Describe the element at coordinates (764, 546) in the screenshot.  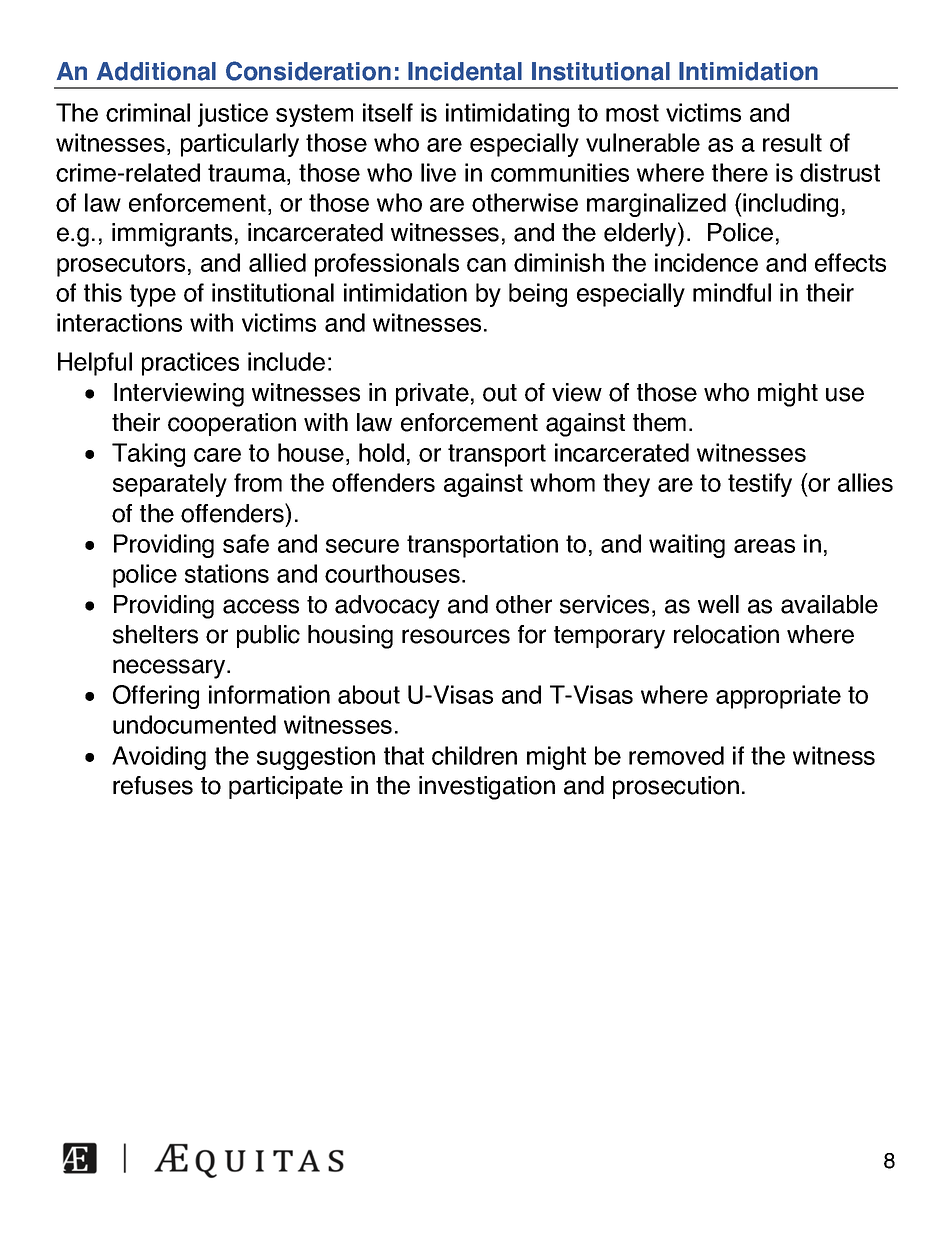
I see `areas` at that location.
